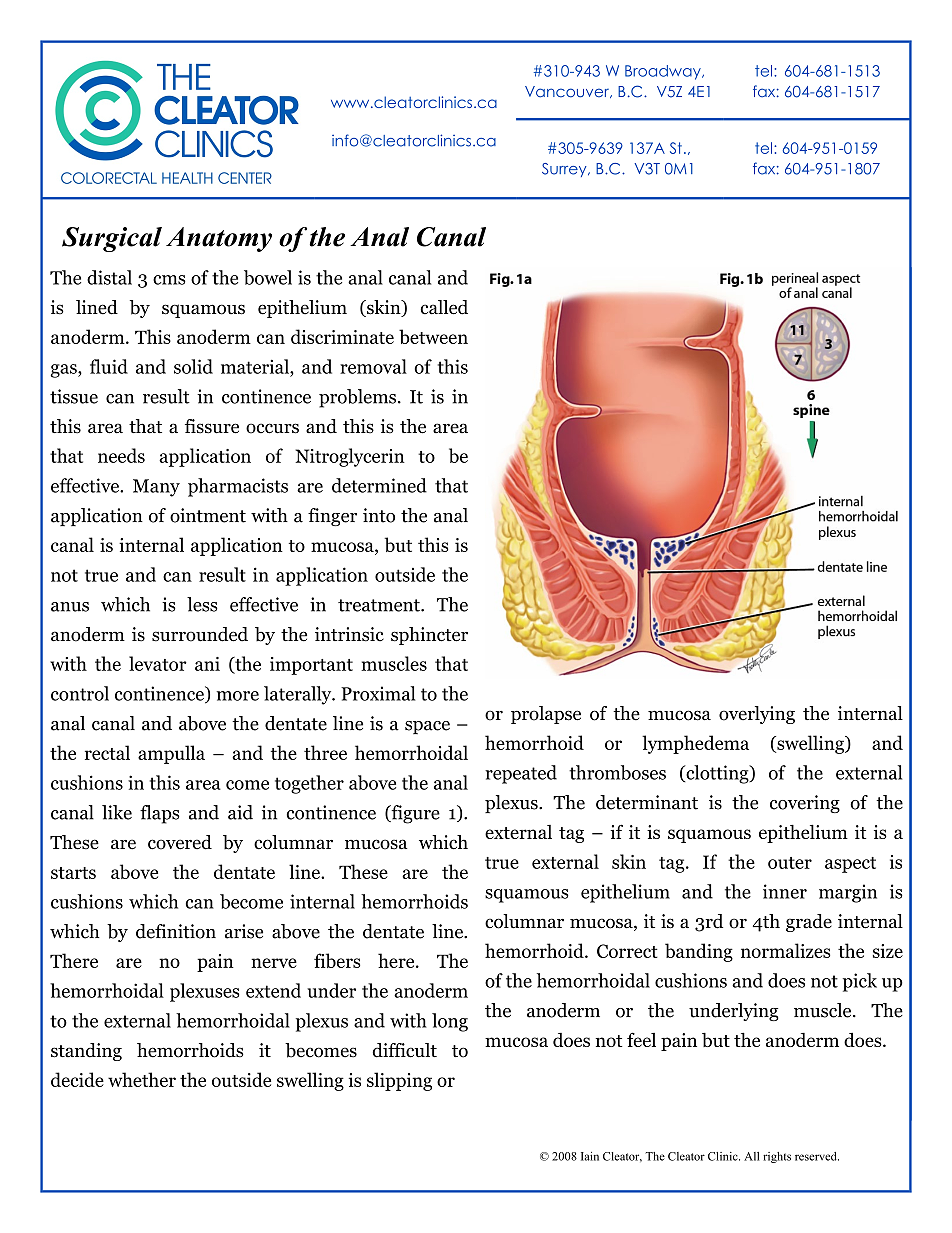 The height and width of the screenshot is (1233, 952). What do you see at coordinates (757, 715) in the screenshot?
I see `overlying` at bounding box center [757, 715].
